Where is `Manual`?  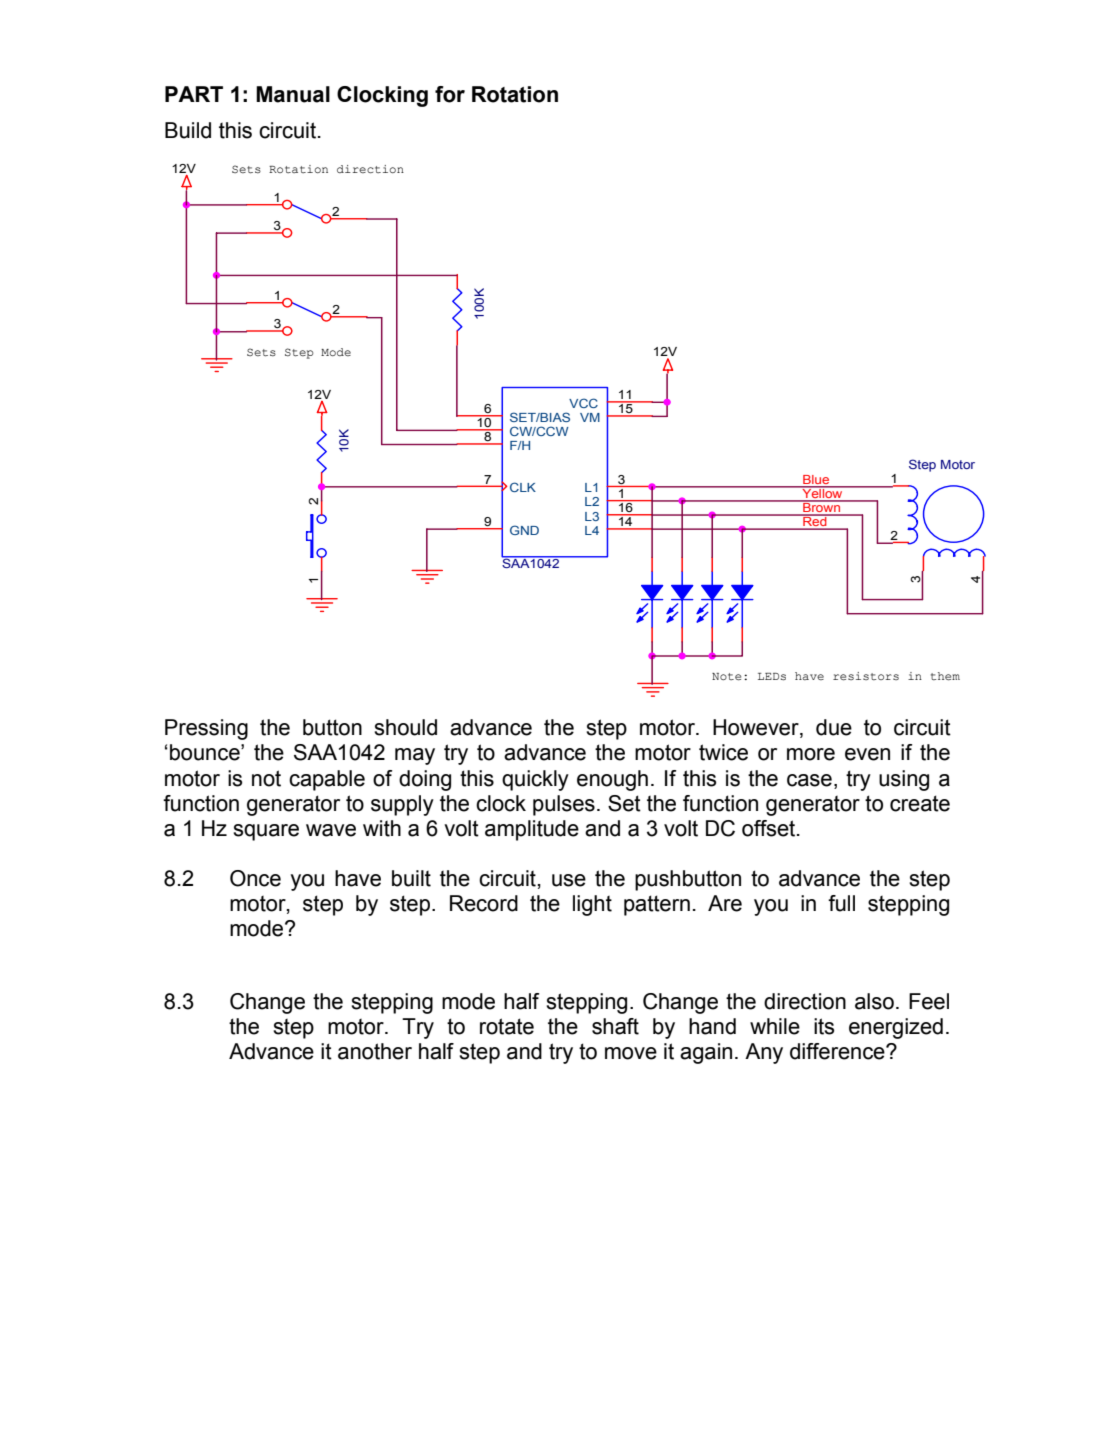 Manual is located at coordinates (293, 94).
